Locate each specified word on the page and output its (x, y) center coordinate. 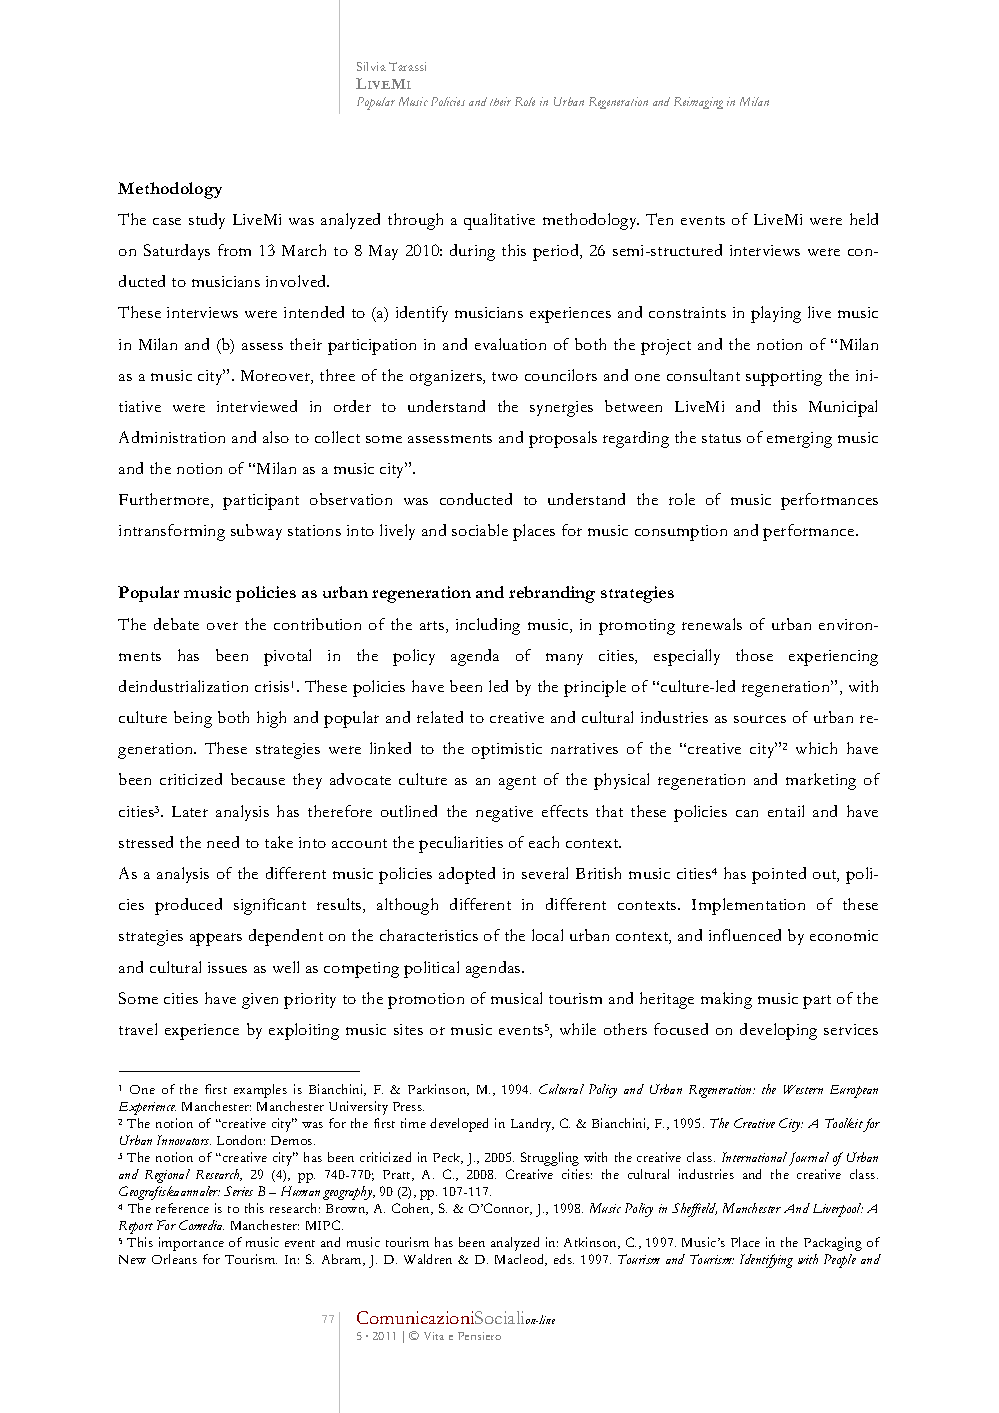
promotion (426, 1001)
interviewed (257, 406)
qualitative (499, 221)
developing (778, 1031)
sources (760, 719)
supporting (784, 378)
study (207, 221)
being (193, 719)
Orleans (174, 1259)
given (260, 1001)
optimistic (507, 751)
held (864, 219)
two (505, 376)
